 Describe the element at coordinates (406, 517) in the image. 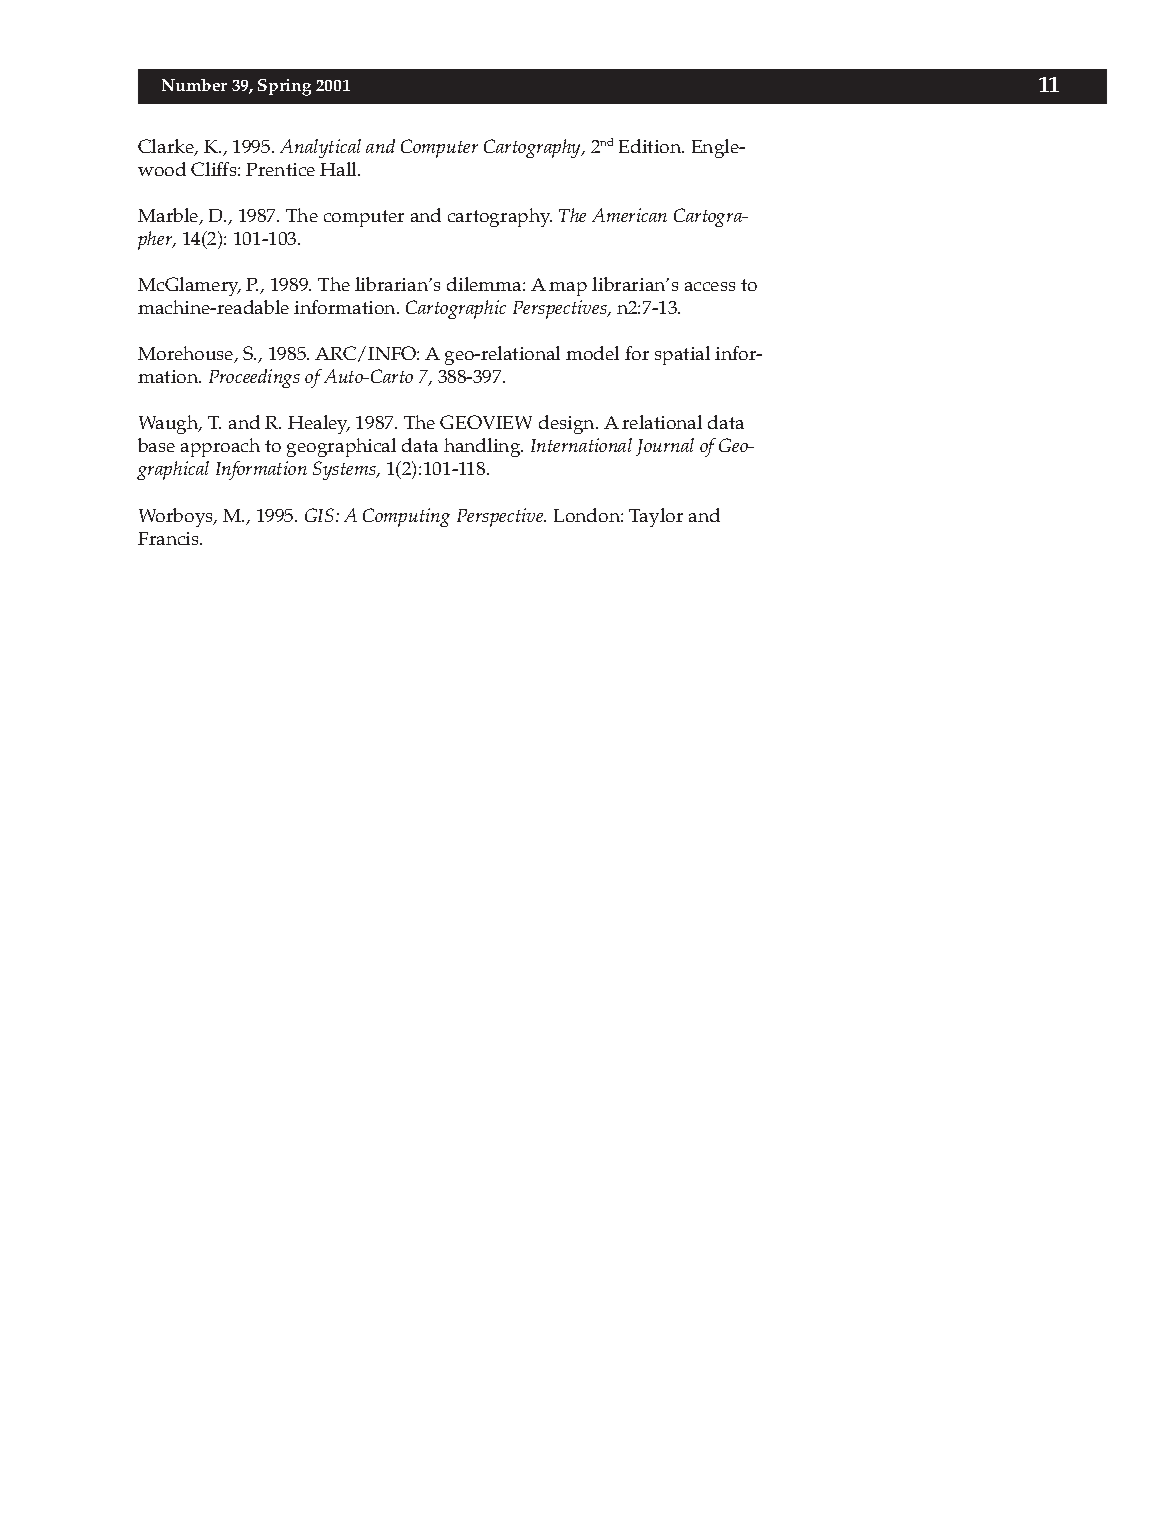

I see `Computing` at that location.
